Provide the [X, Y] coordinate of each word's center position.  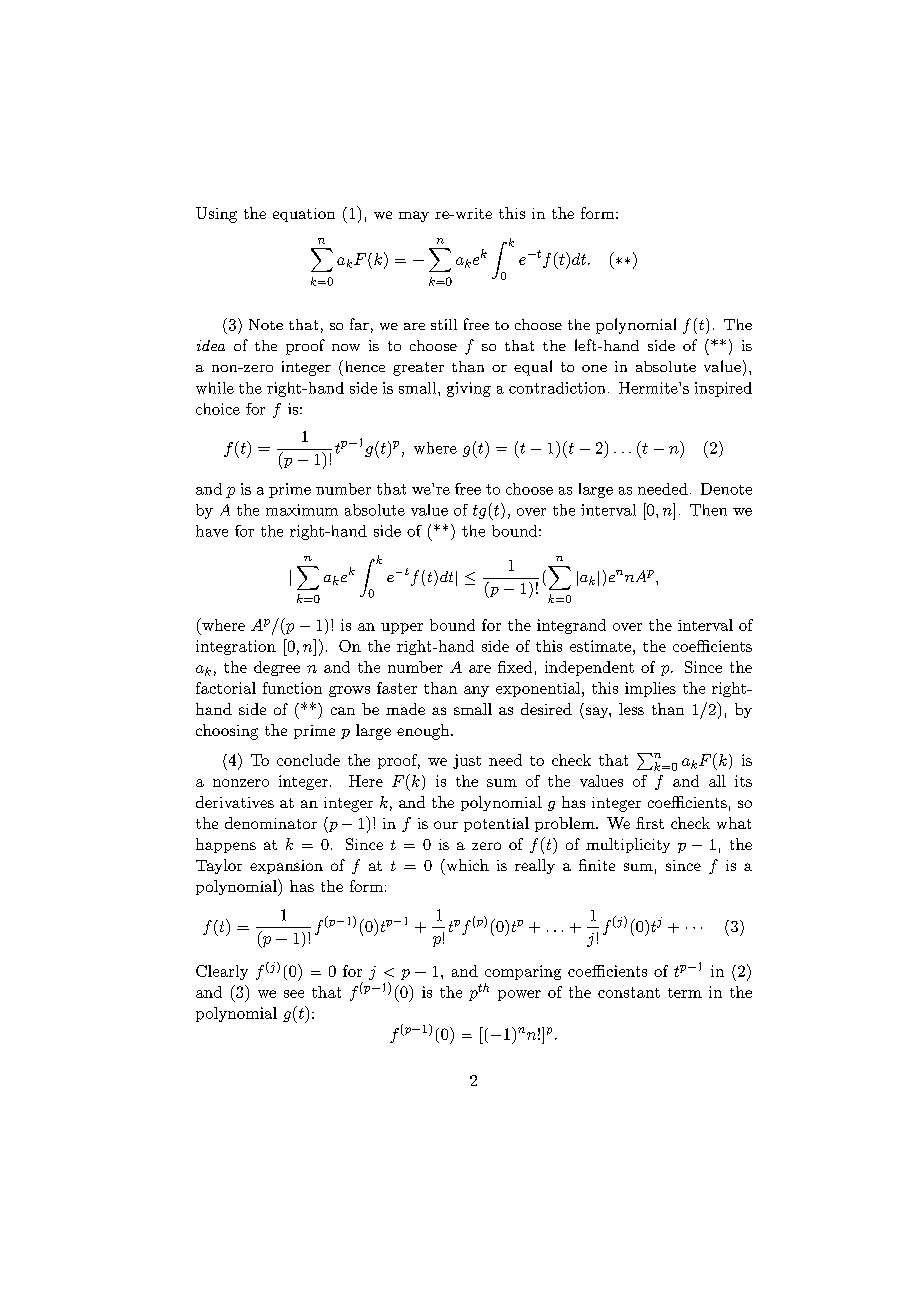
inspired [723, 389]
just [467, 761]
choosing [227, 732]
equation [304, 215]
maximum [302, 510]
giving [469, 389]
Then [708, 510]
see [294, 994]
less [631, 709]
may [414, 216]
